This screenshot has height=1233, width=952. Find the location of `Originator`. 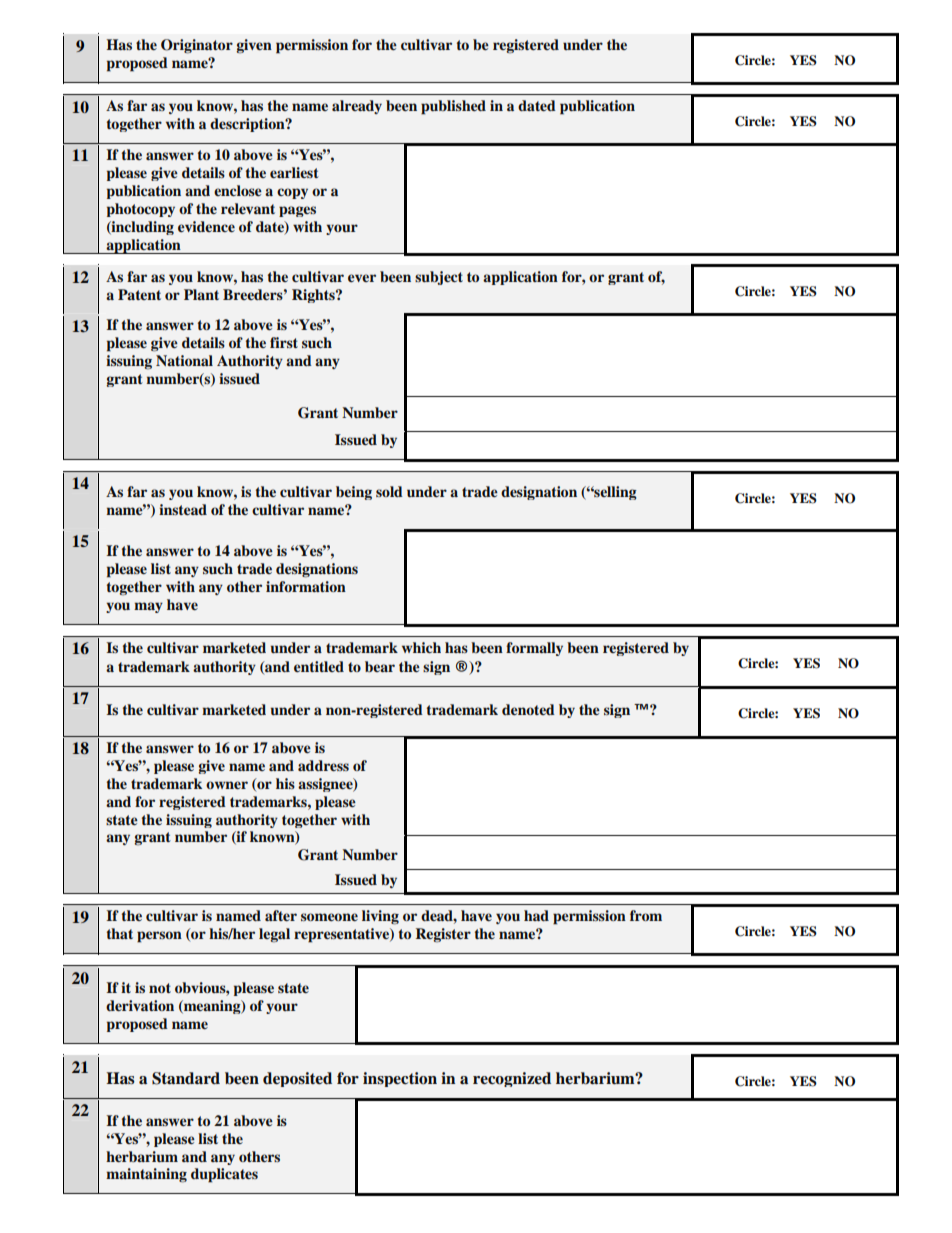

Originator is located at coordinates (197, 46).
